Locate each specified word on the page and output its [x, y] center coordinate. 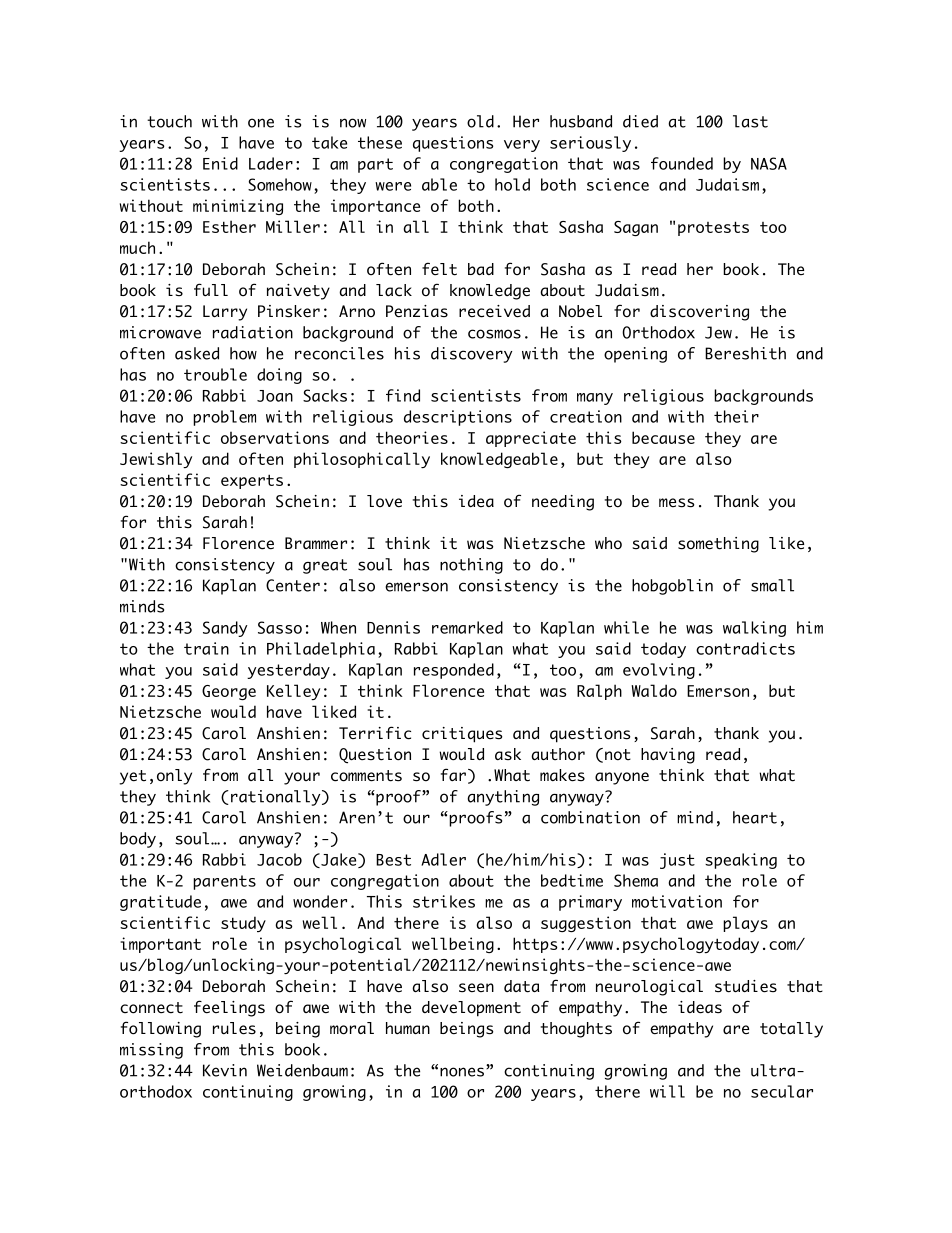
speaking [741, 861]
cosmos [494, 334]
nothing [471, 566]
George [229, 692]
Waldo [654, 690]
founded [682, 163]
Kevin [225, 1070]
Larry [225, 313]
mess [677, 503]
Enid [220, 163]
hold [512, 184]
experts [252, 481]
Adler [443, 859]
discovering [699, 313]
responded [454, 671]
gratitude [160, 903]
